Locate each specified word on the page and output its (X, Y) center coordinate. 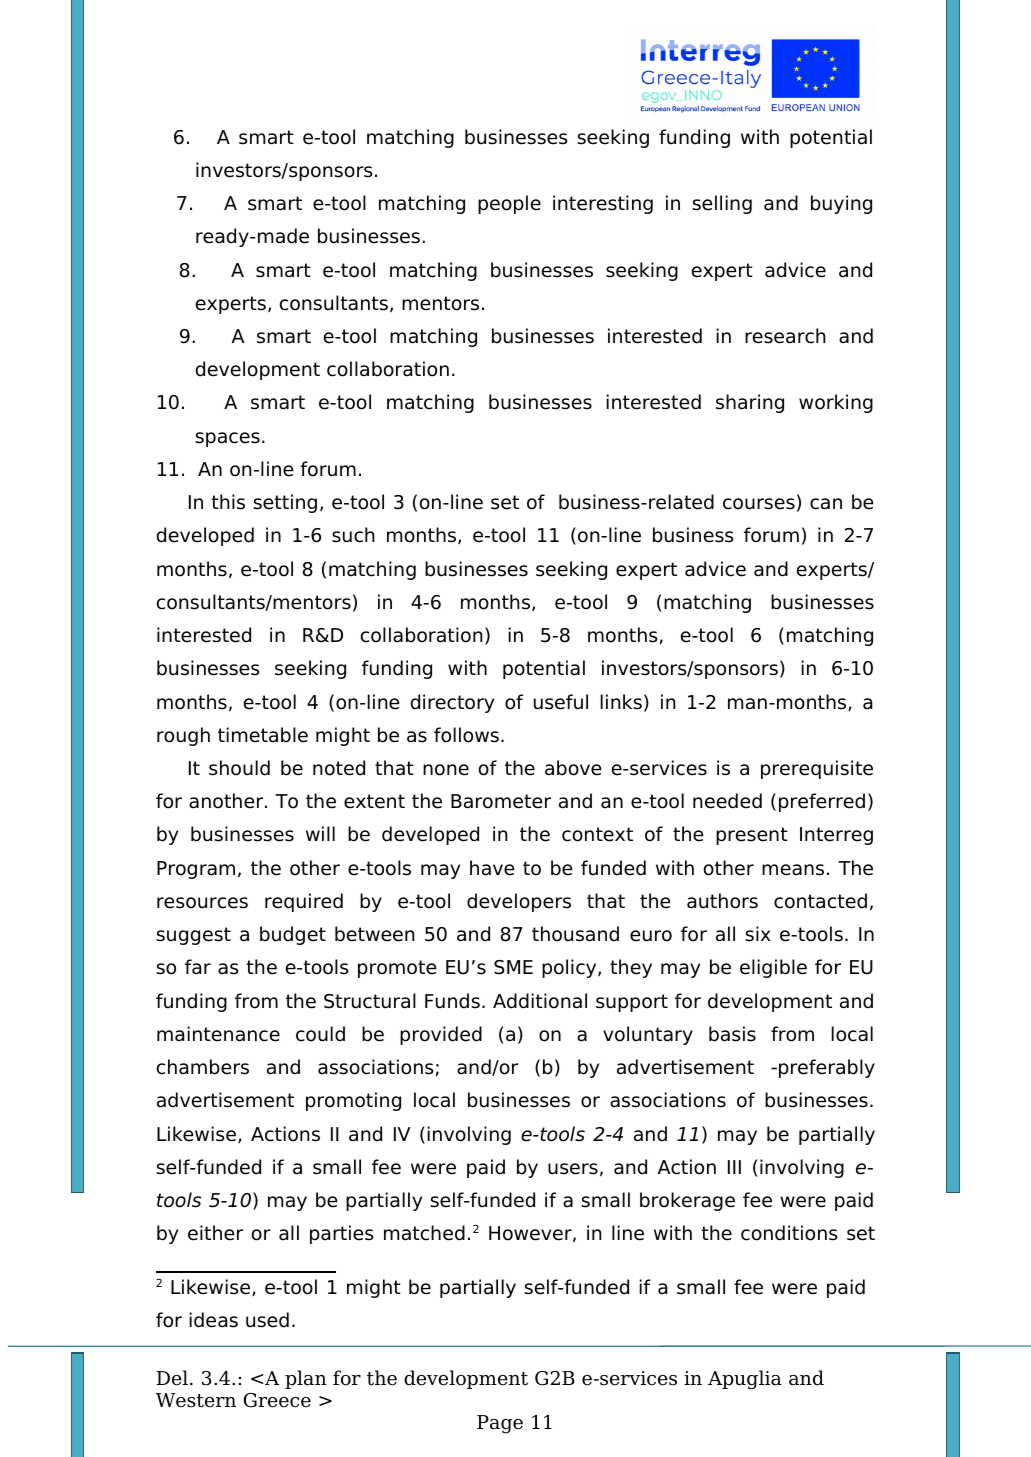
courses (759, 504)
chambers (203, 1067)
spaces (227, 439)
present (752, 836)
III (734, 1167)
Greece (277, 1400)
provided (441, 1035)
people (509, 204)
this (228, 502)
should (239, 768)
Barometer (501, 801)
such (353, 535)
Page (500, 1424)
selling (722, 204)
